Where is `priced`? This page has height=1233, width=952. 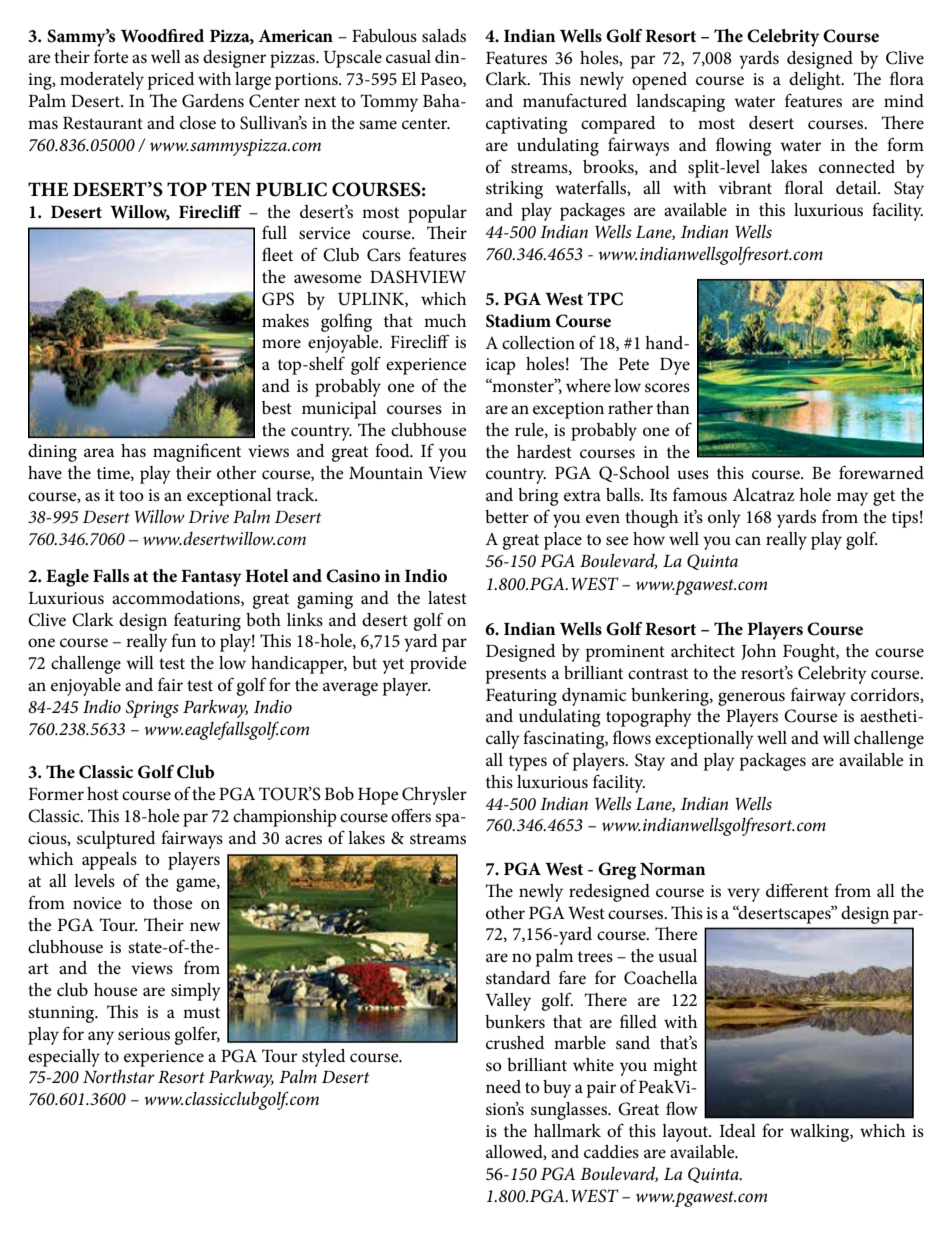
priced is located at coordinates (171, 81).
